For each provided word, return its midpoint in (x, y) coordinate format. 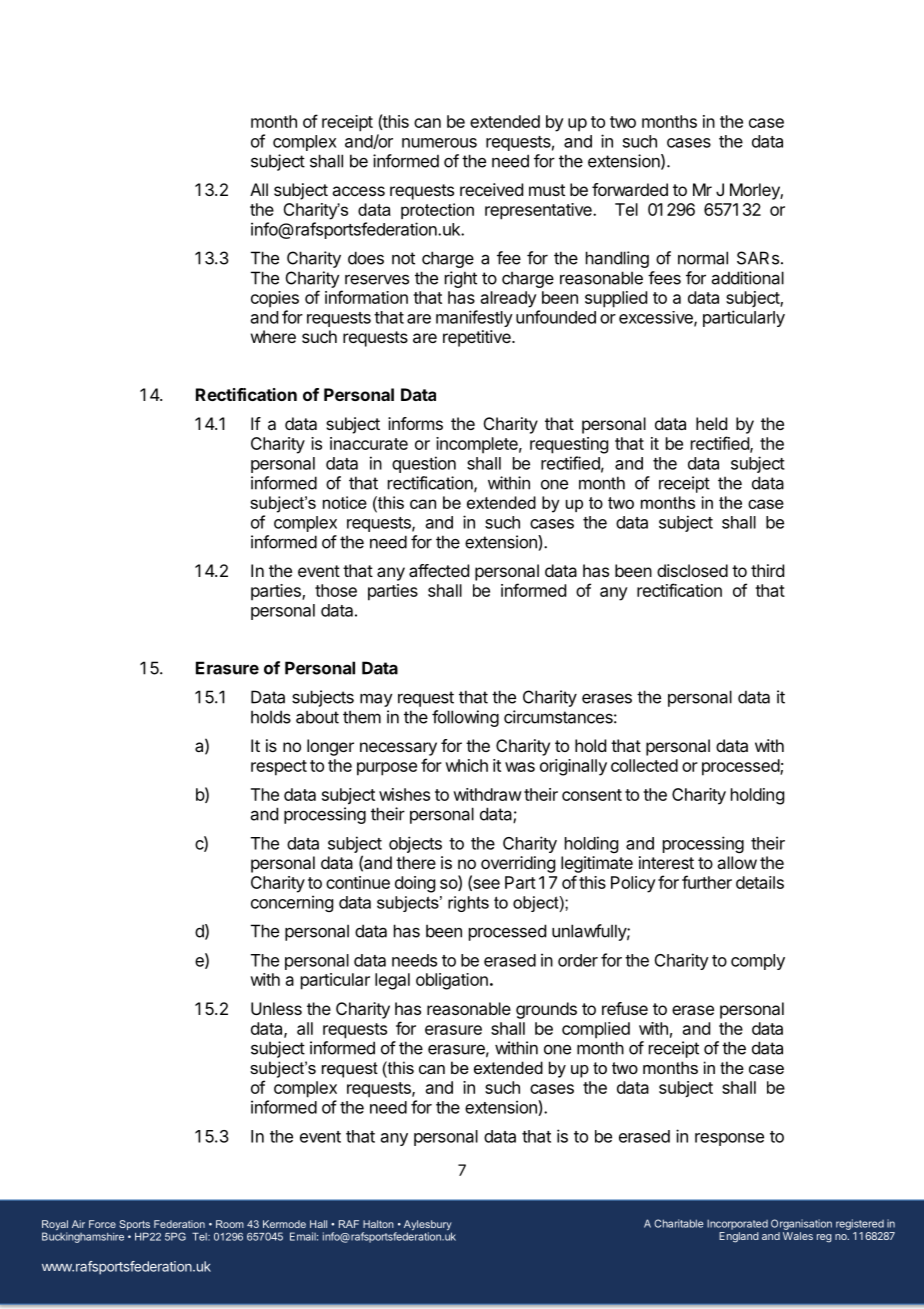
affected (439, 570)
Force (102, 1224)
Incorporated (737, 1224)
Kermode (284, 1224)
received (491, 189)
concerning (292, 903)
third (767, 570)
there (416, 862)
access (358, 191)
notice (345, 502)
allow (737, 862)
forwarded (630, 189)
